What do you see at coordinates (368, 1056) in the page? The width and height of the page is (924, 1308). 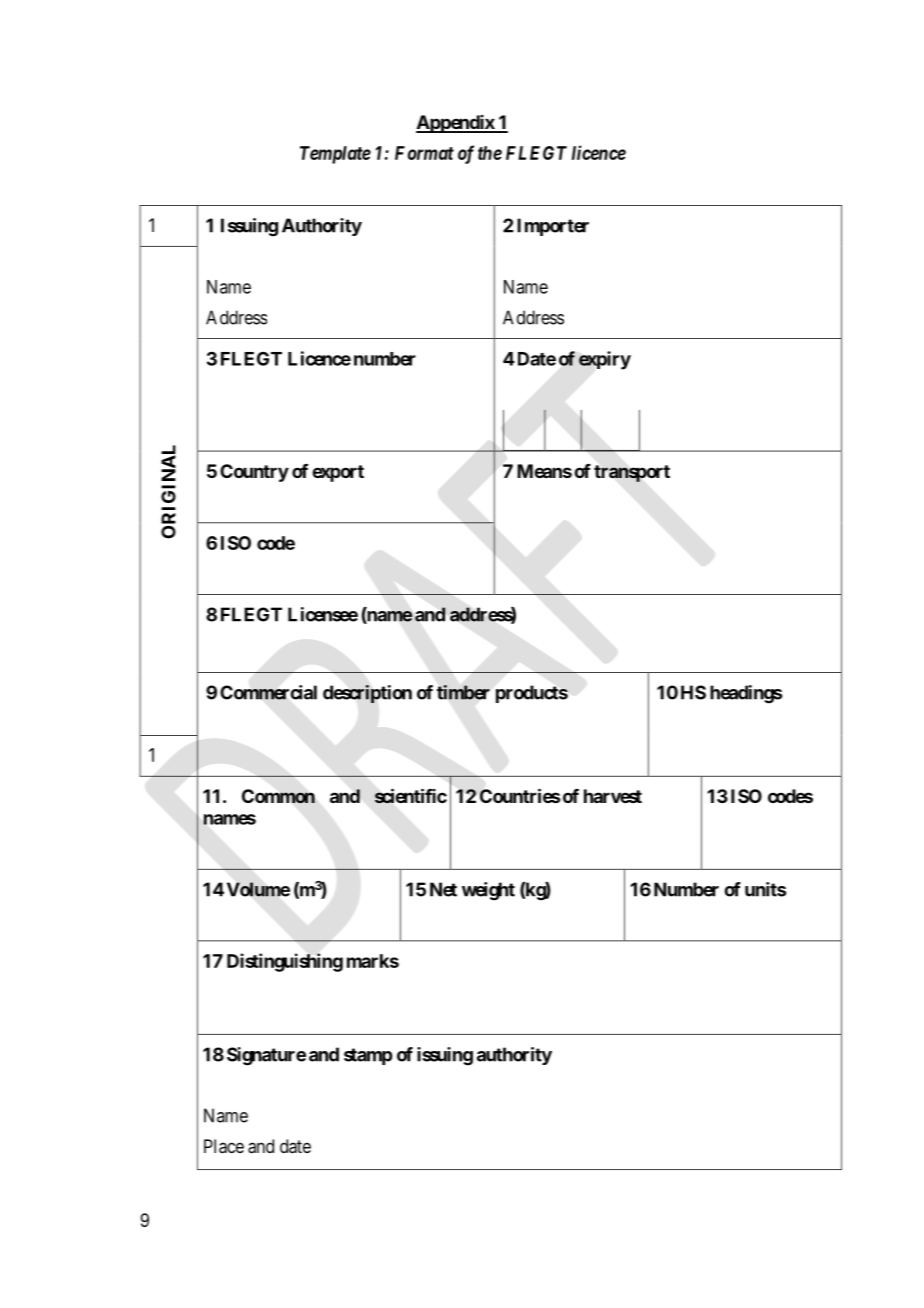 I see `stamp` at bounding box center [368, 1056].
